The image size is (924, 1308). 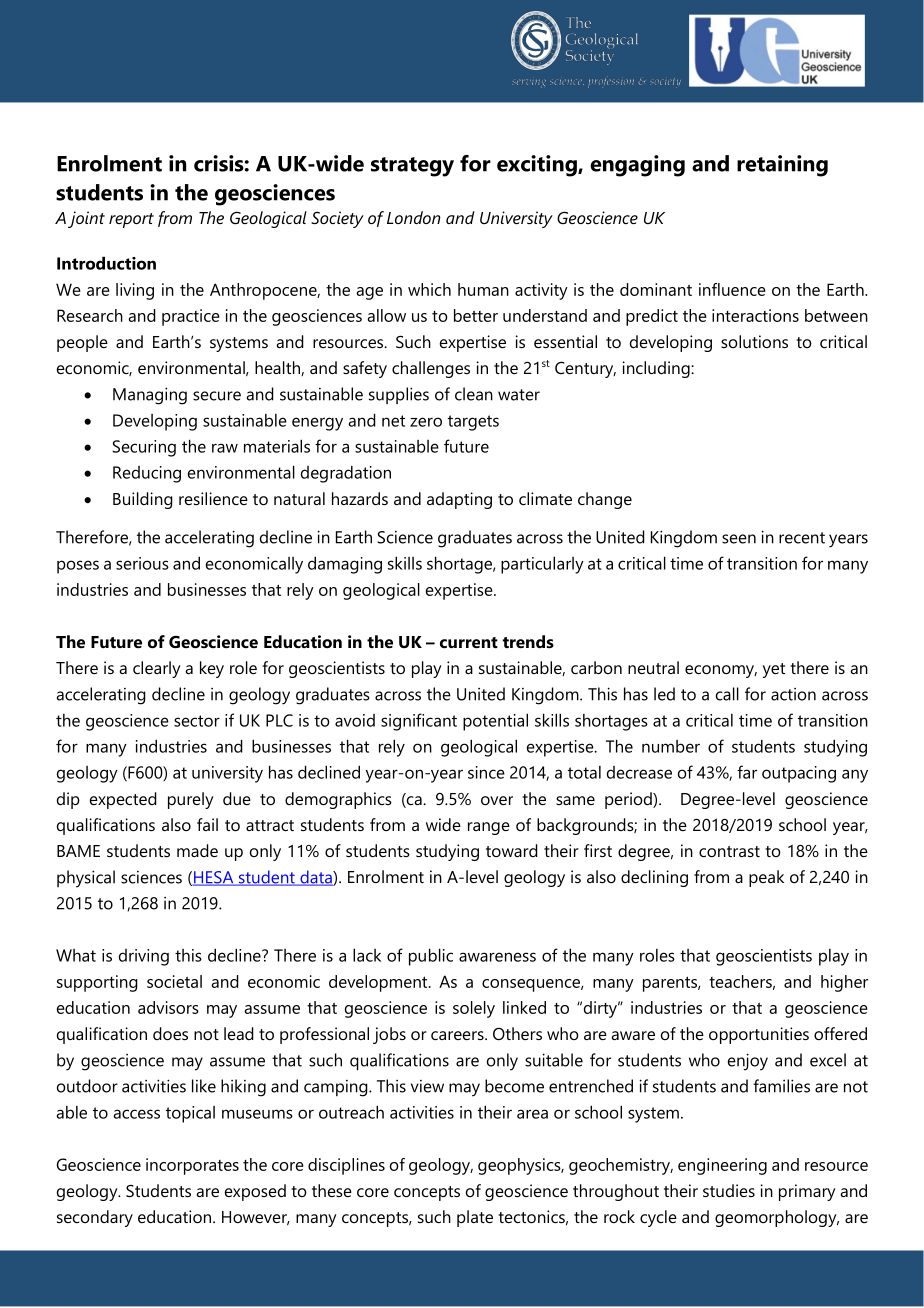 I want to click on clean, so click(x=474, y=394).
